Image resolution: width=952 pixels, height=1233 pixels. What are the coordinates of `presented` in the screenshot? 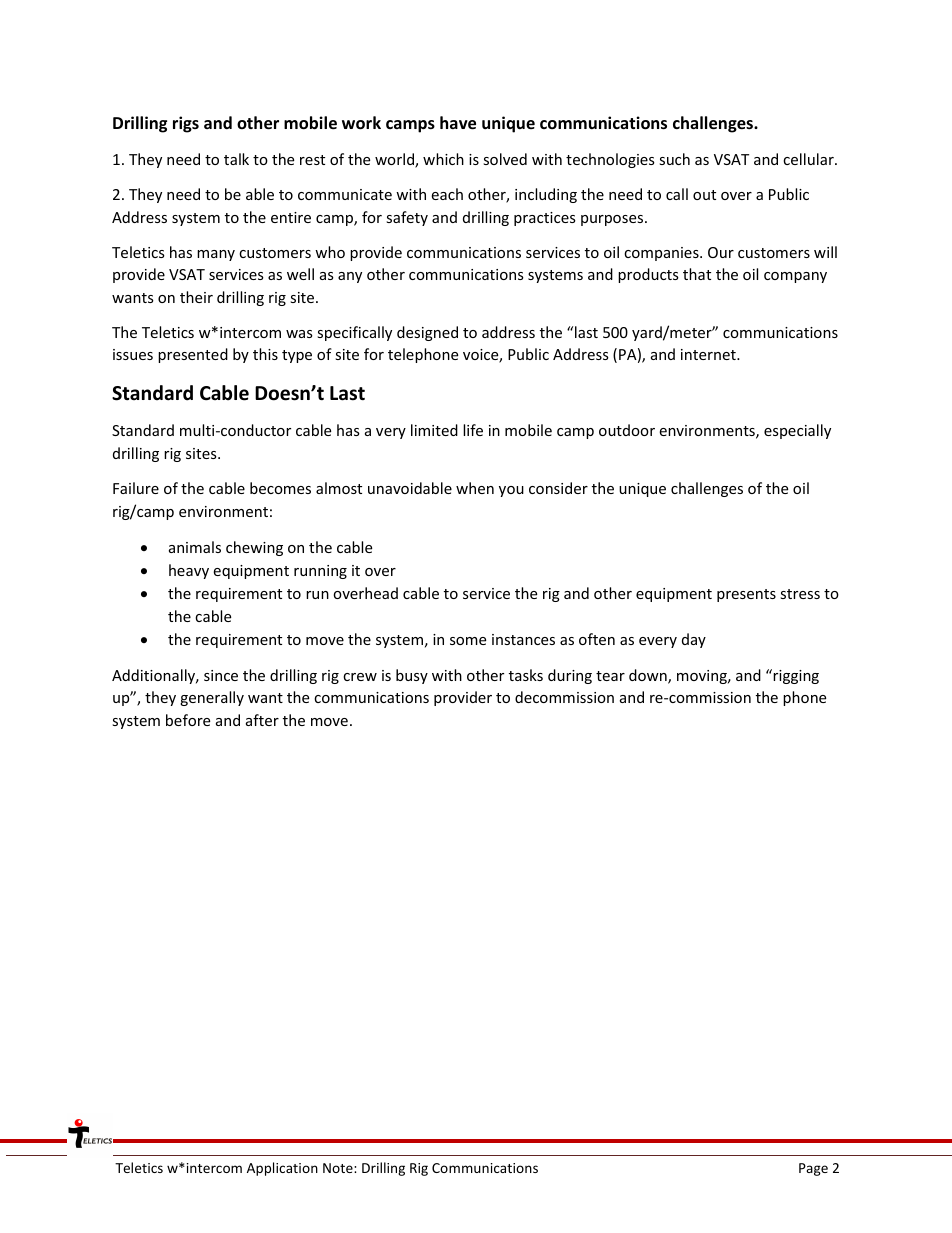 It's located at (193, 355).
